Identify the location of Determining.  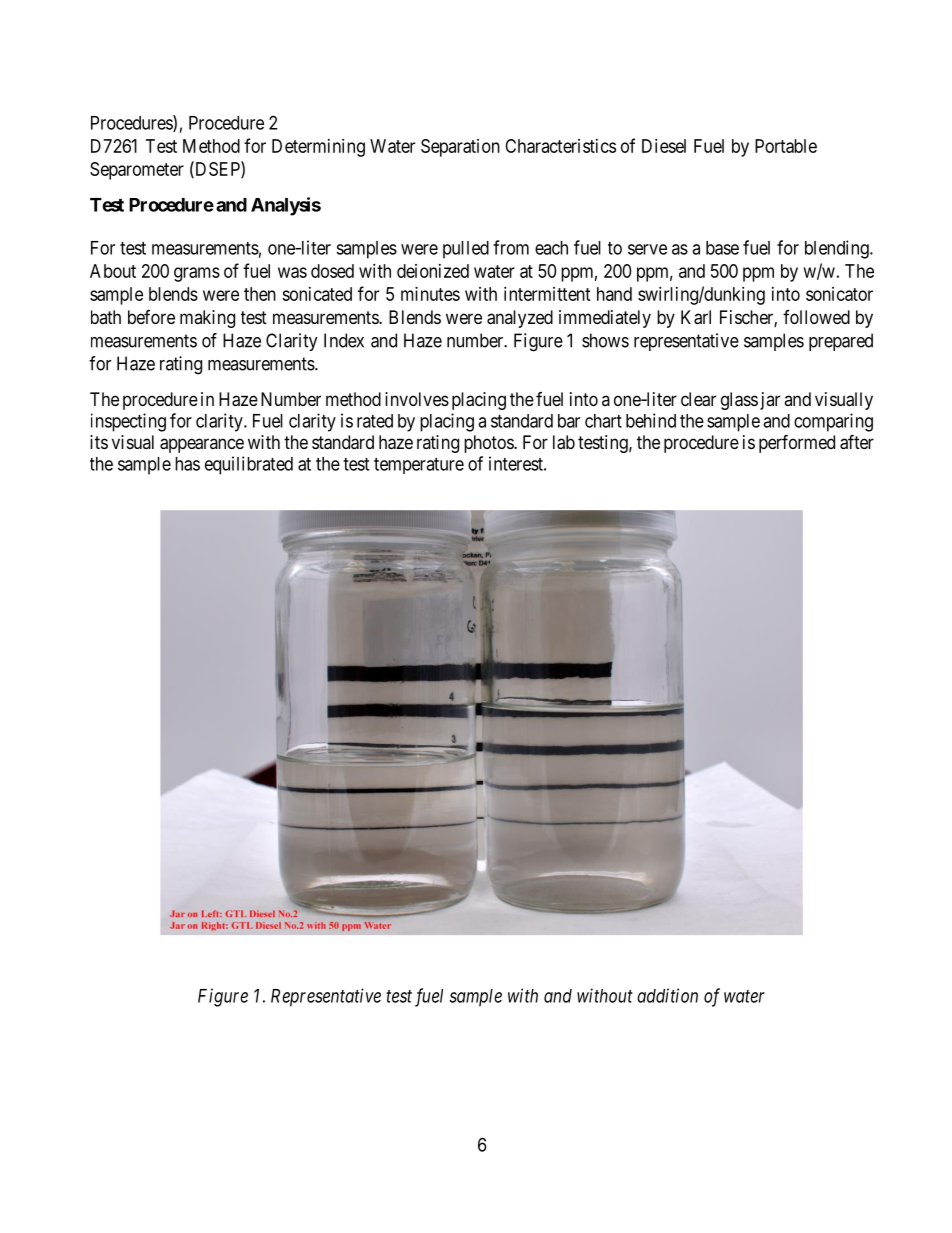
(318, 148).
